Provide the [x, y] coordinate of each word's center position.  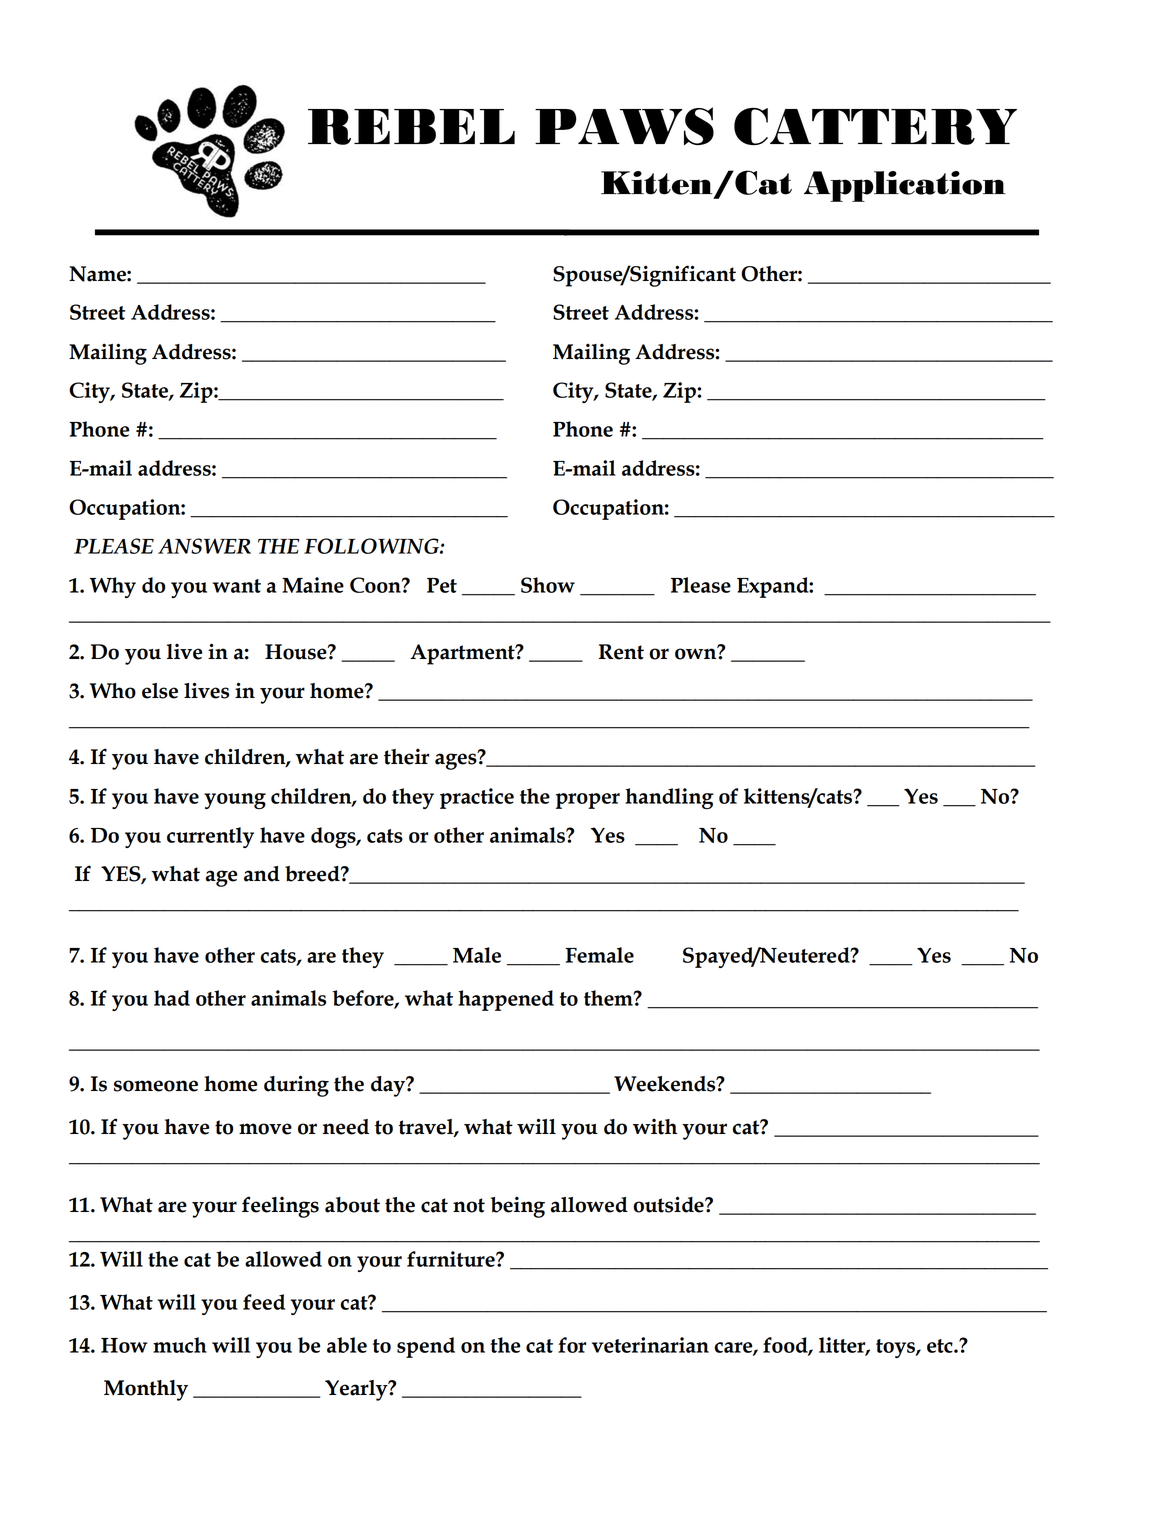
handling [669, 799]
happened [506, 1000]
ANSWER [204, 546]
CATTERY [875, 126]
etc [941, 1346]
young [235, 801]
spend [426, 1347]
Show [548, 585]
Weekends [666, 1084]
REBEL [411, 127]
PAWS [624, 126]
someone [156, 1086]
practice [477, 798]
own [697, 653]
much [180, 1345]
